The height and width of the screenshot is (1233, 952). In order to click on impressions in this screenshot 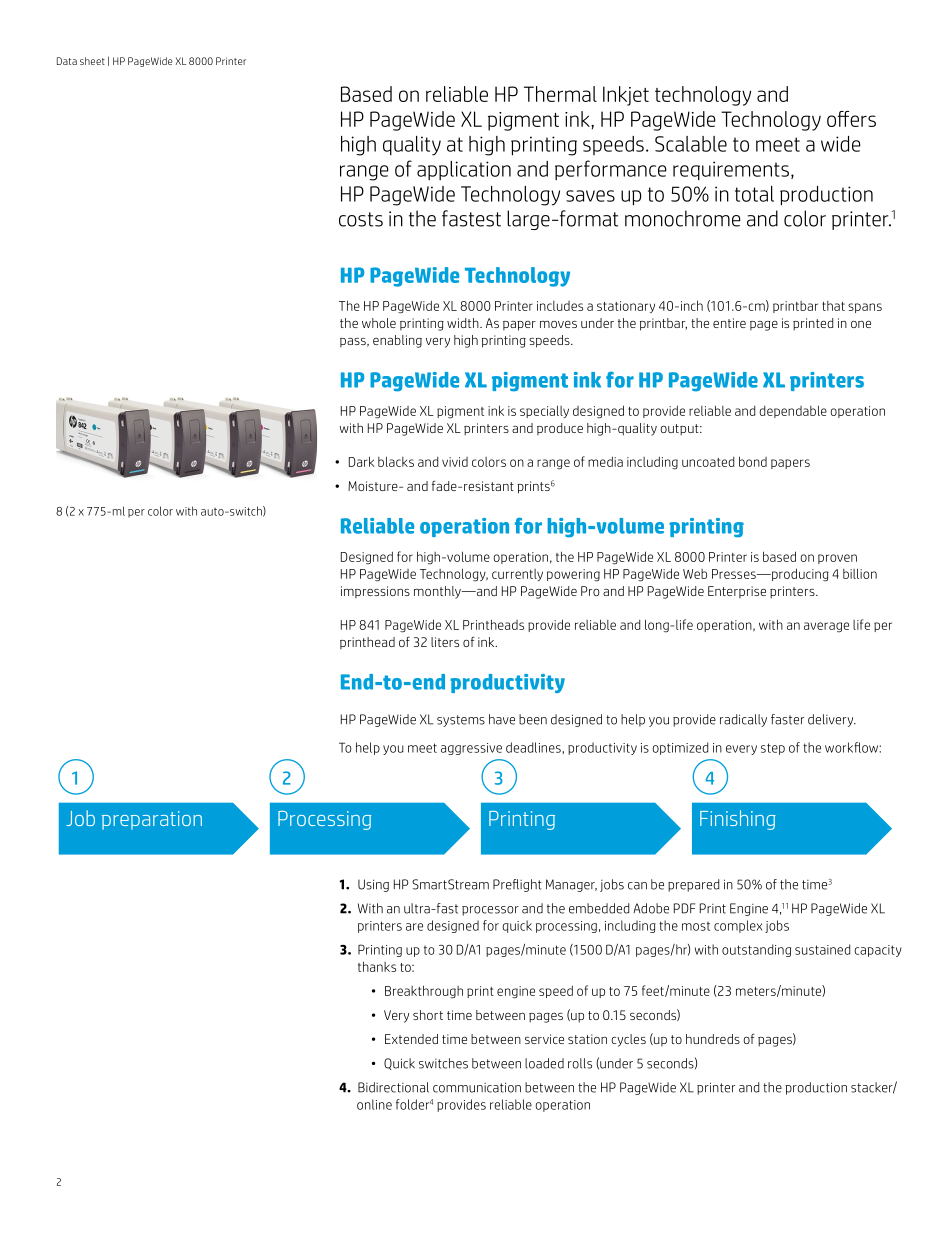, I will do `click(375, 592)`.
